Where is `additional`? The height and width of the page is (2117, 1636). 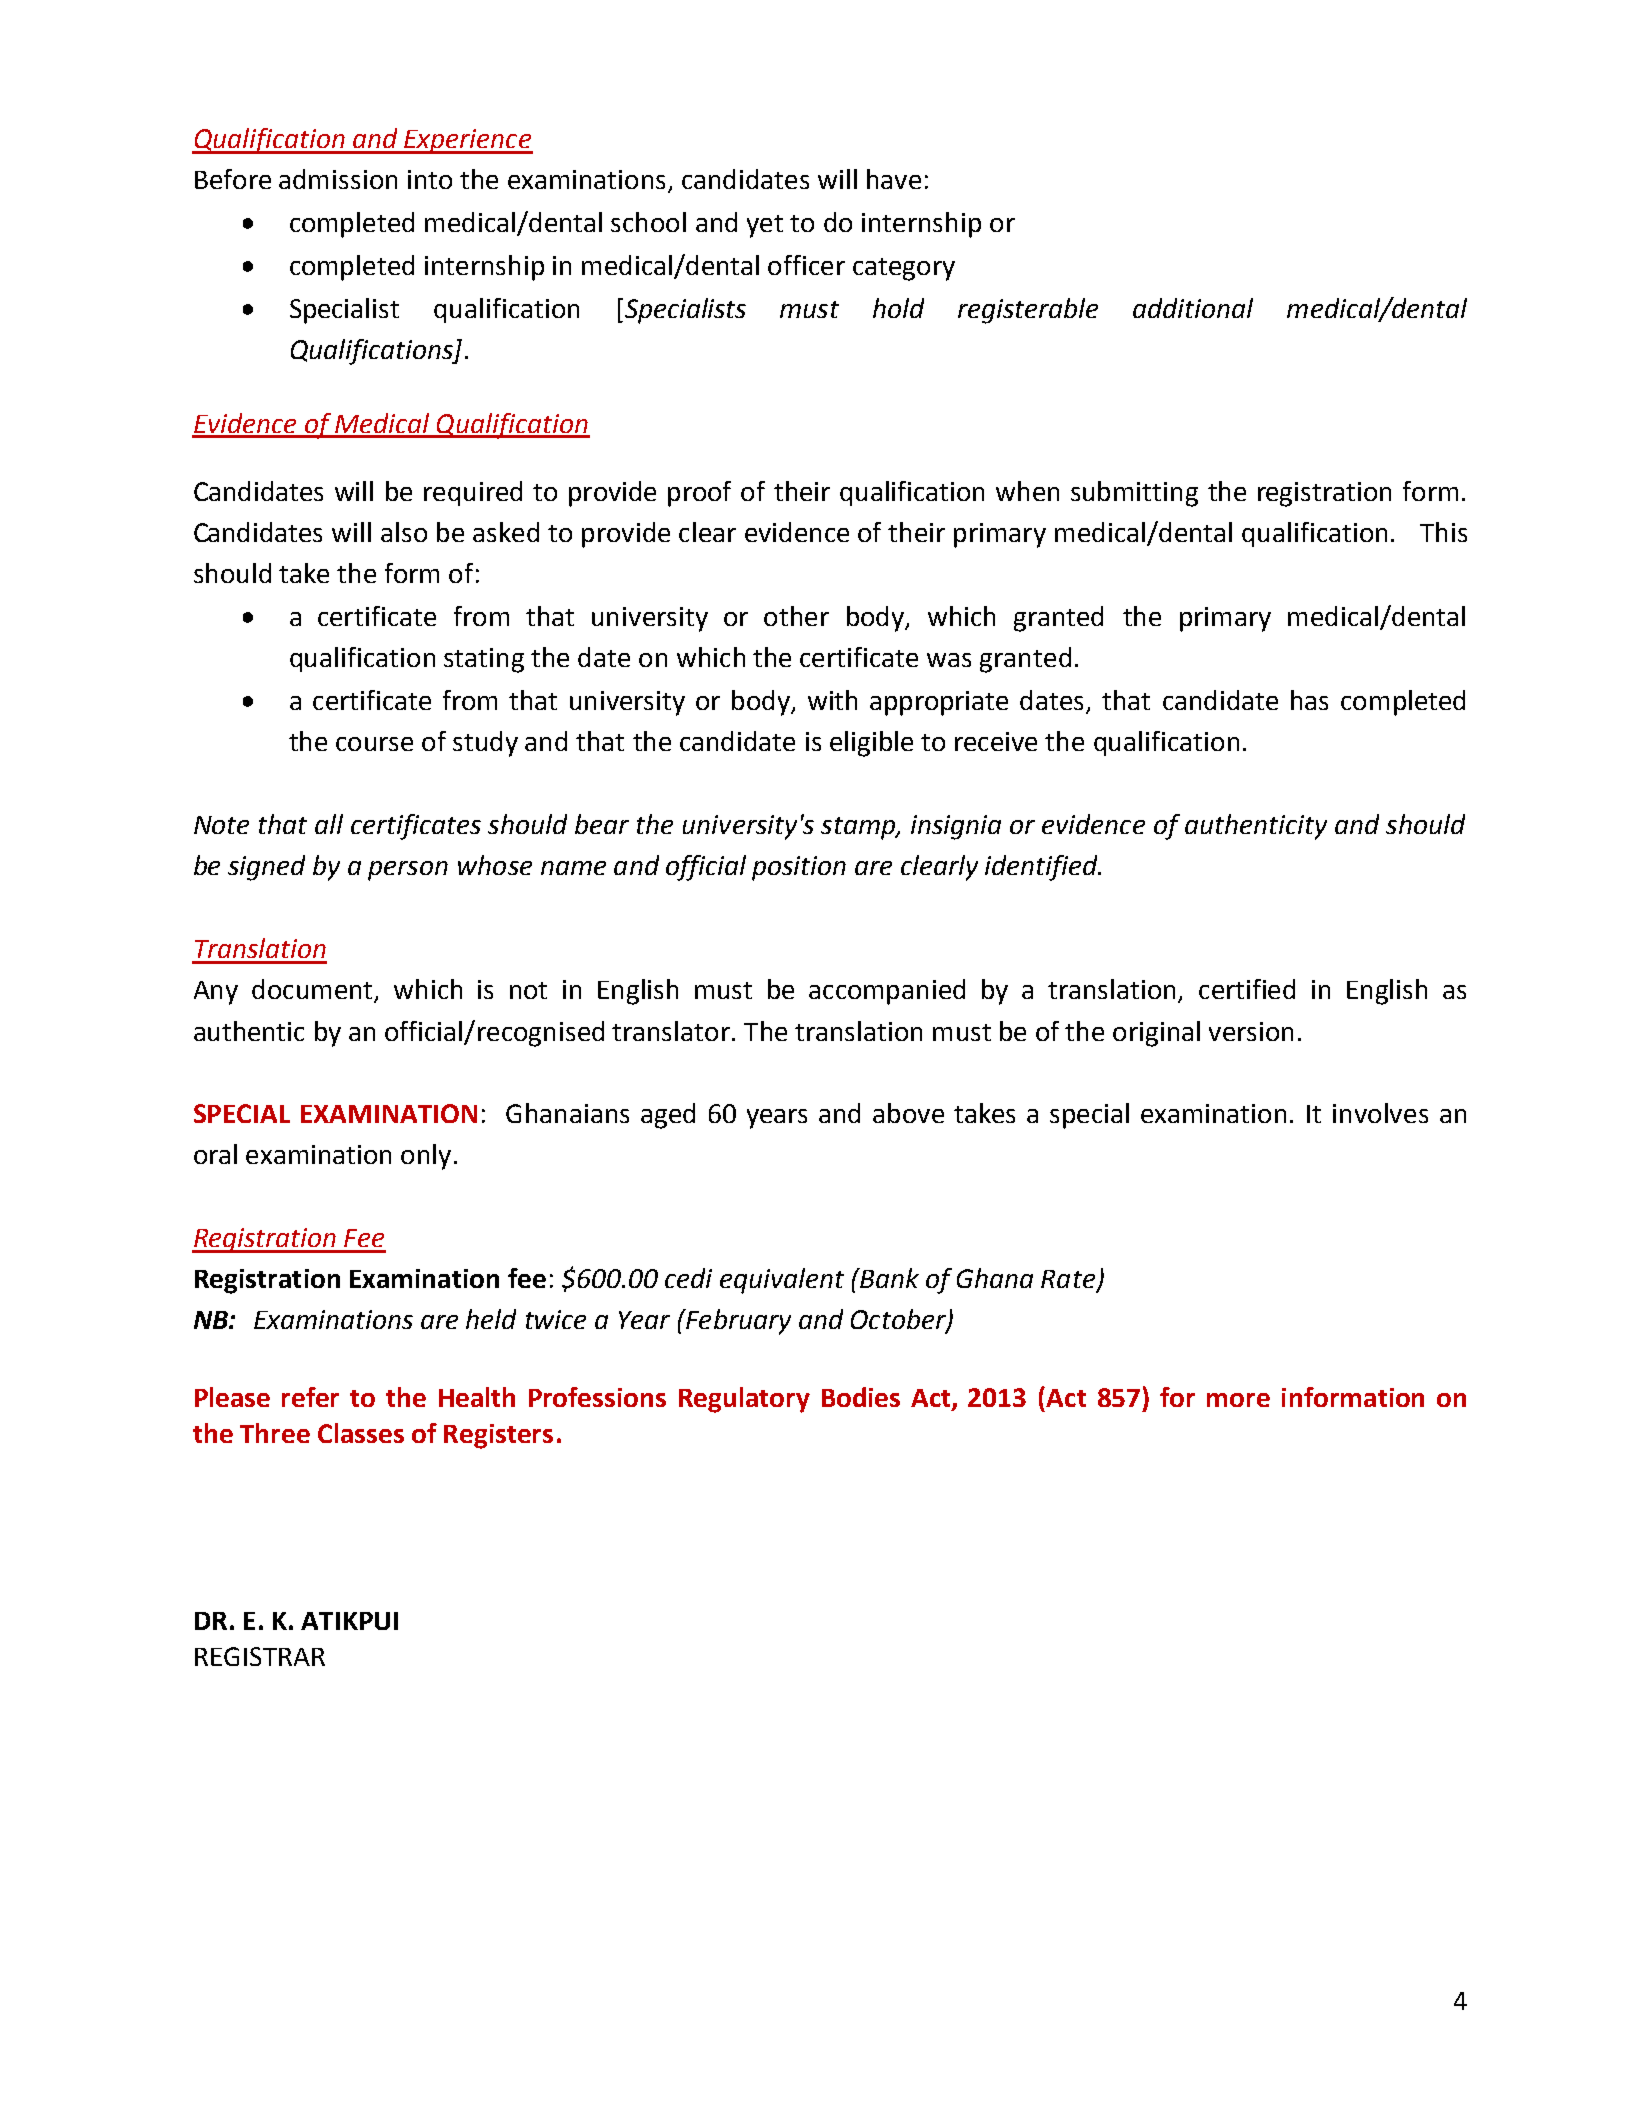
additional is located at coordinates (1193, 308).
